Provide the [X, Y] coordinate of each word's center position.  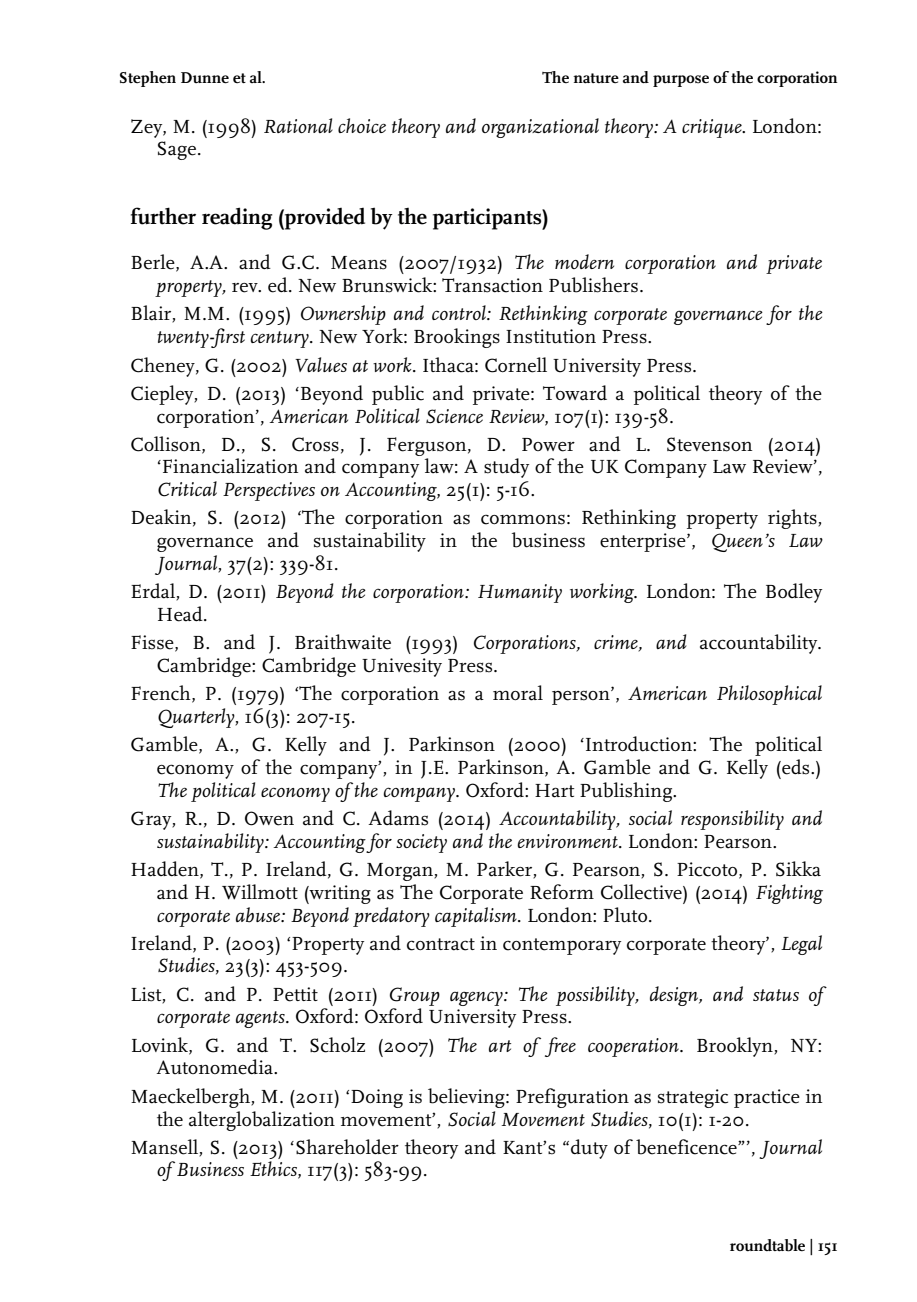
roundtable [767, 1245]
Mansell [165, 1147]
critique [713, 128]
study [506, 468]
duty [589, 1149]
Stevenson [709, 444]
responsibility [732, 820]
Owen [269, 818]
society [421, 843]
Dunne [205, 78]
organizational [540, 128]
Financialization [230, 466]
